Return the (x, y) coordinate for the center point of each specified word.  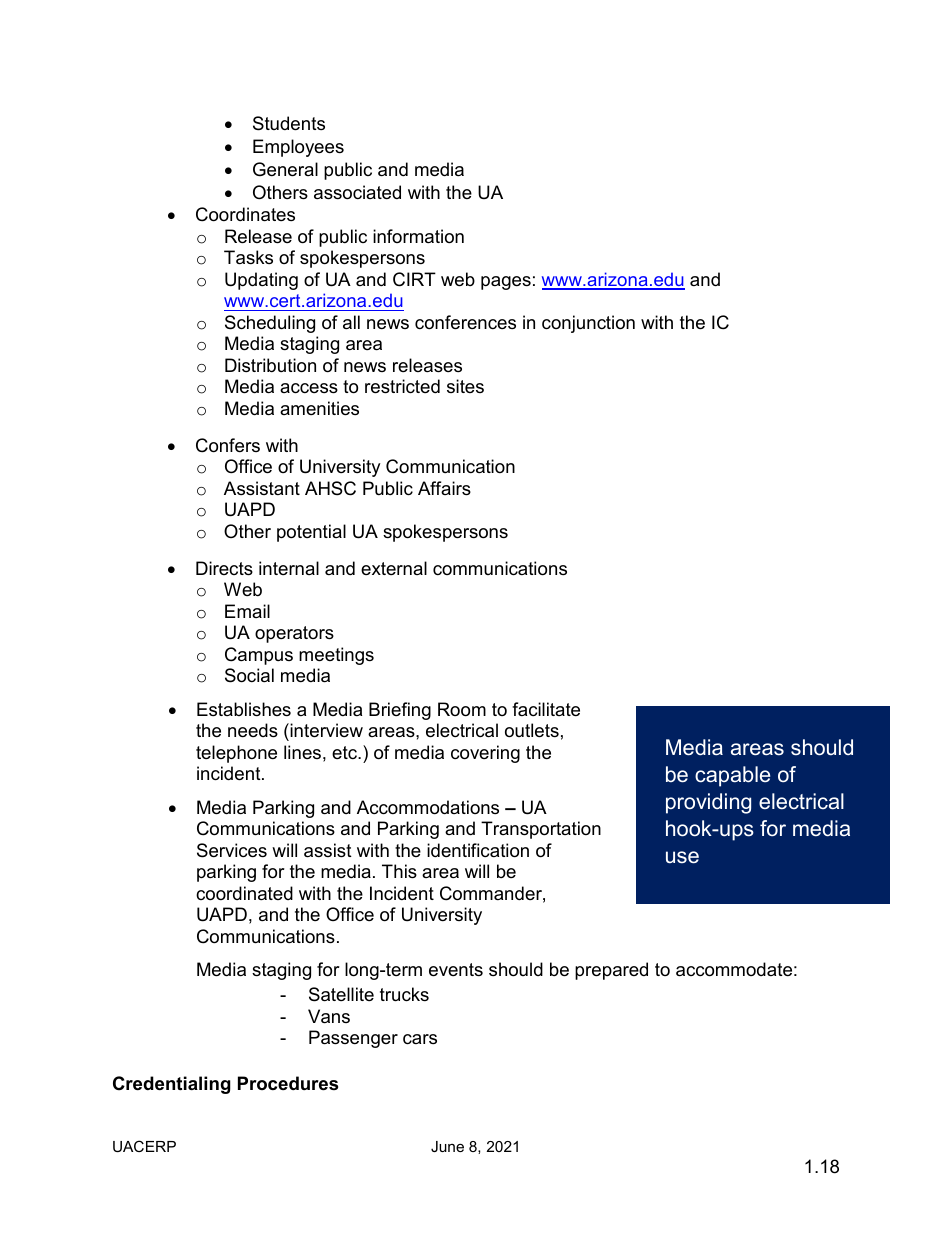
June (447, 1146)
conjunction (588, 324)
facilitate (546, 709)
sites (465, 386)
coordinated (244, 893)
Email (247, 611)
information (418, 236)
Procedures (288, 1083)
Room (462, 709)
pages (506, 283)
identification (478, 850)
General (285, 169)
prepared (611, 971)
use (682, 857)
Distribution (270, 365)
